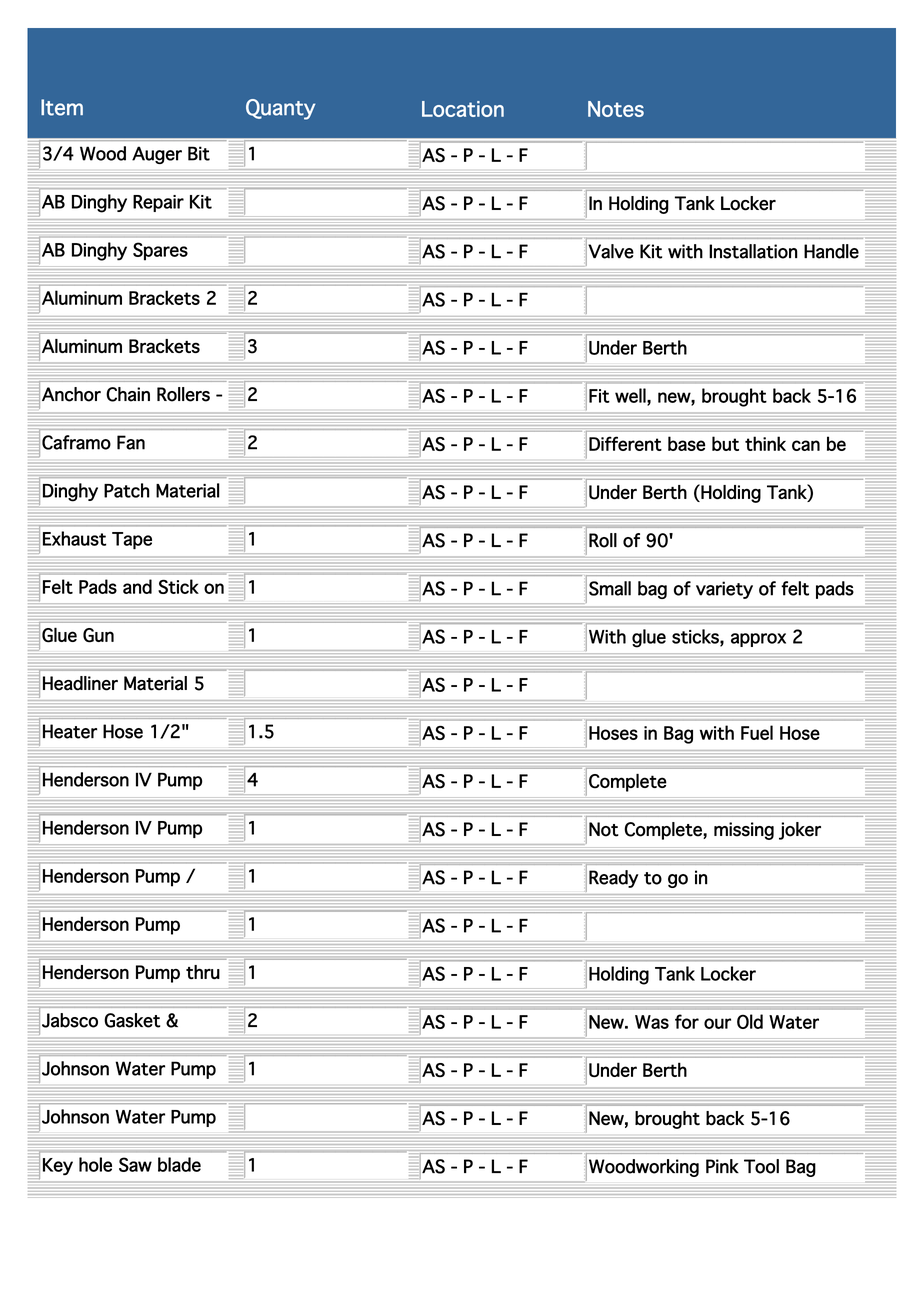 The width and height of the page is (924, 1308). I want to click on Was, so click(652, 1022).
